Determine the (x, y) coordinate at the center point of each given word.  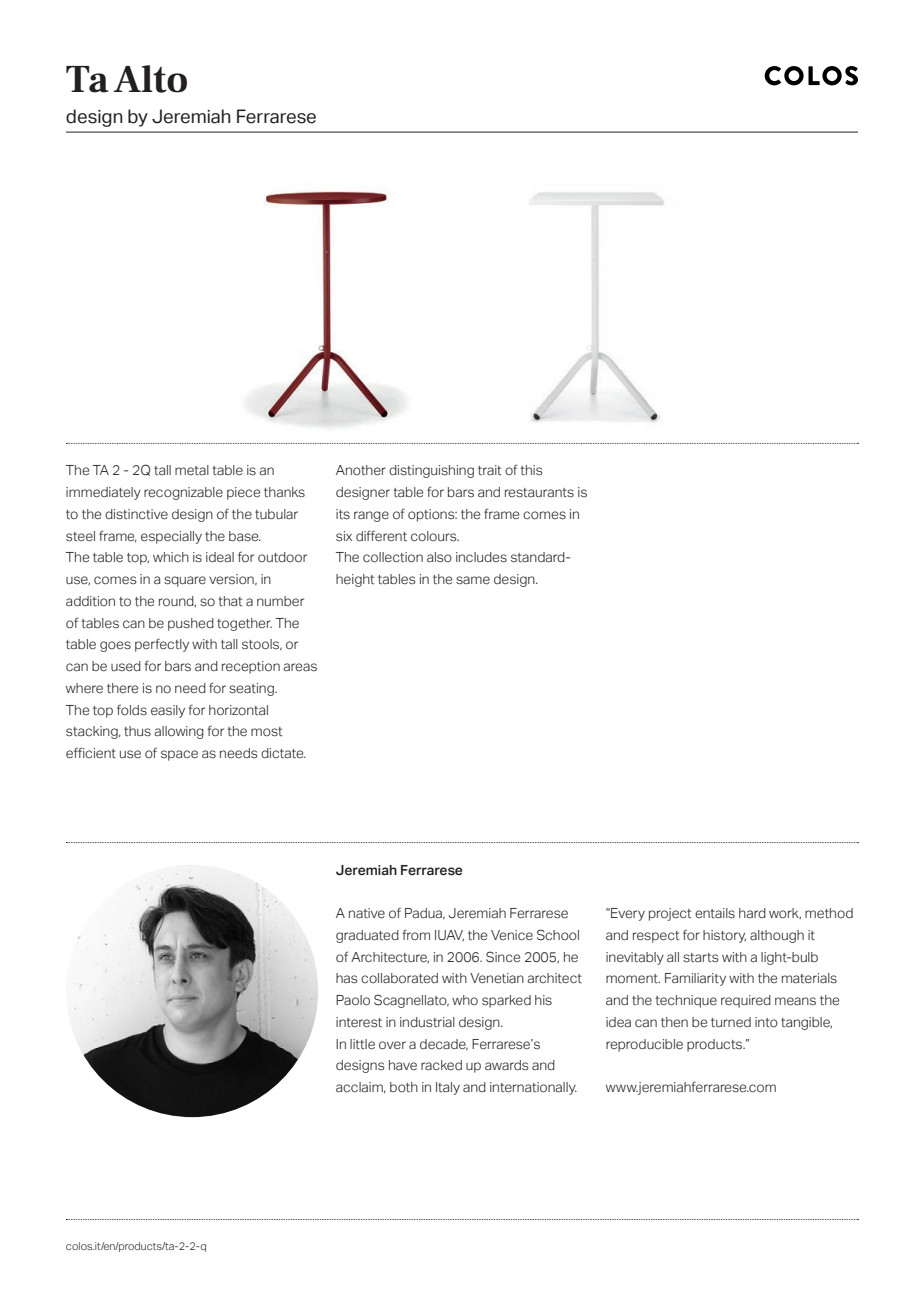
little (362, 1044)
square (185, 581)
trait (490, 470)
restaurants (539, 493)
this (531, 470)
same (473, 580)
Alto (150, 79)
